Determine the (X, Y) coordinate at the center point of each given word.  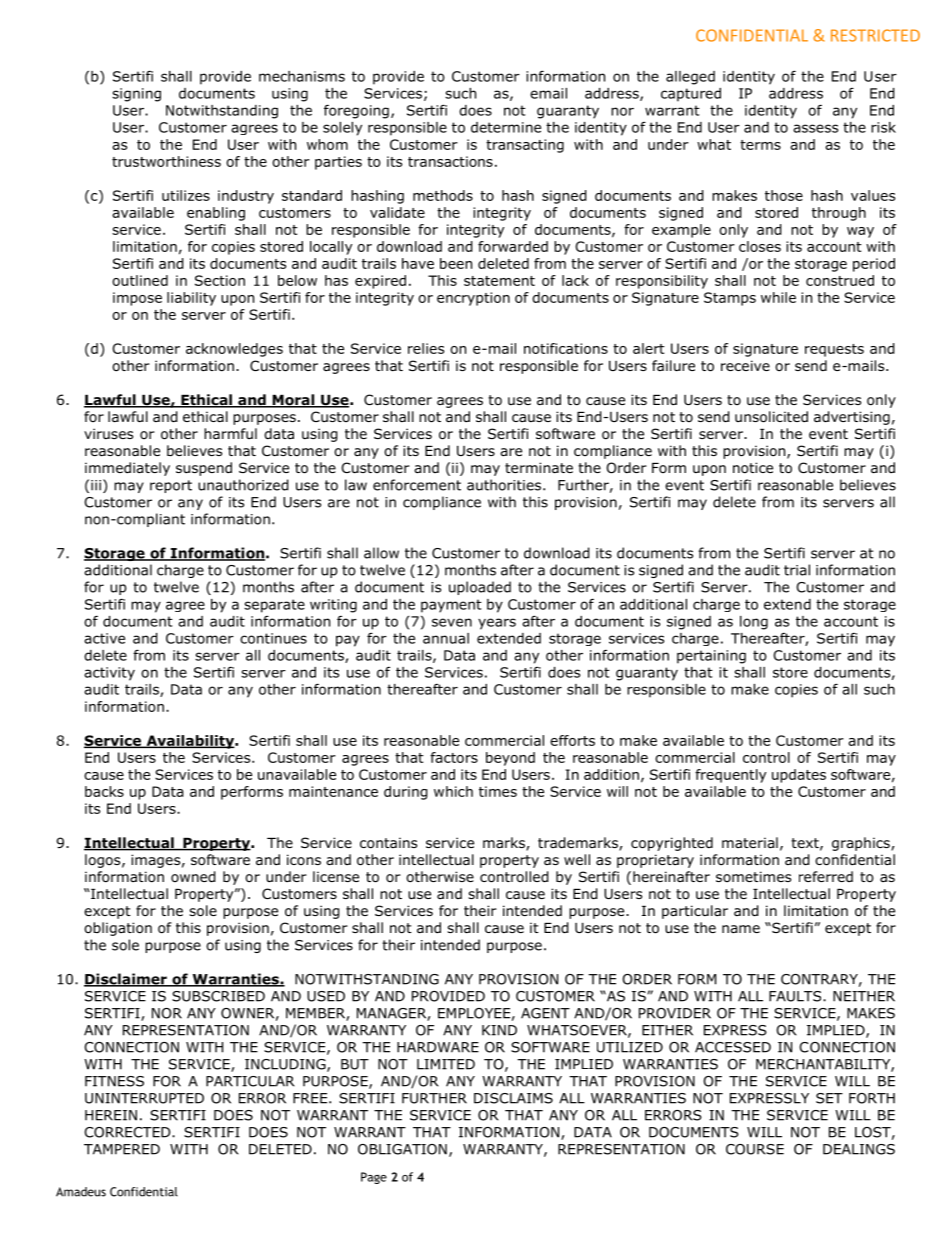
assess (815, 128)
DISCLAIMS (513, 1098)
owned (193, 877)
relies (426, 348)
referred (826, 876)
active (104, 638)
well (577, 859)
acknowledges (234, 350)
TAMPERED (122, 1149)
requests (834, 350)
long (754, 623)
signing (136, 95)
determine (506, 127)
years (497, 624)
